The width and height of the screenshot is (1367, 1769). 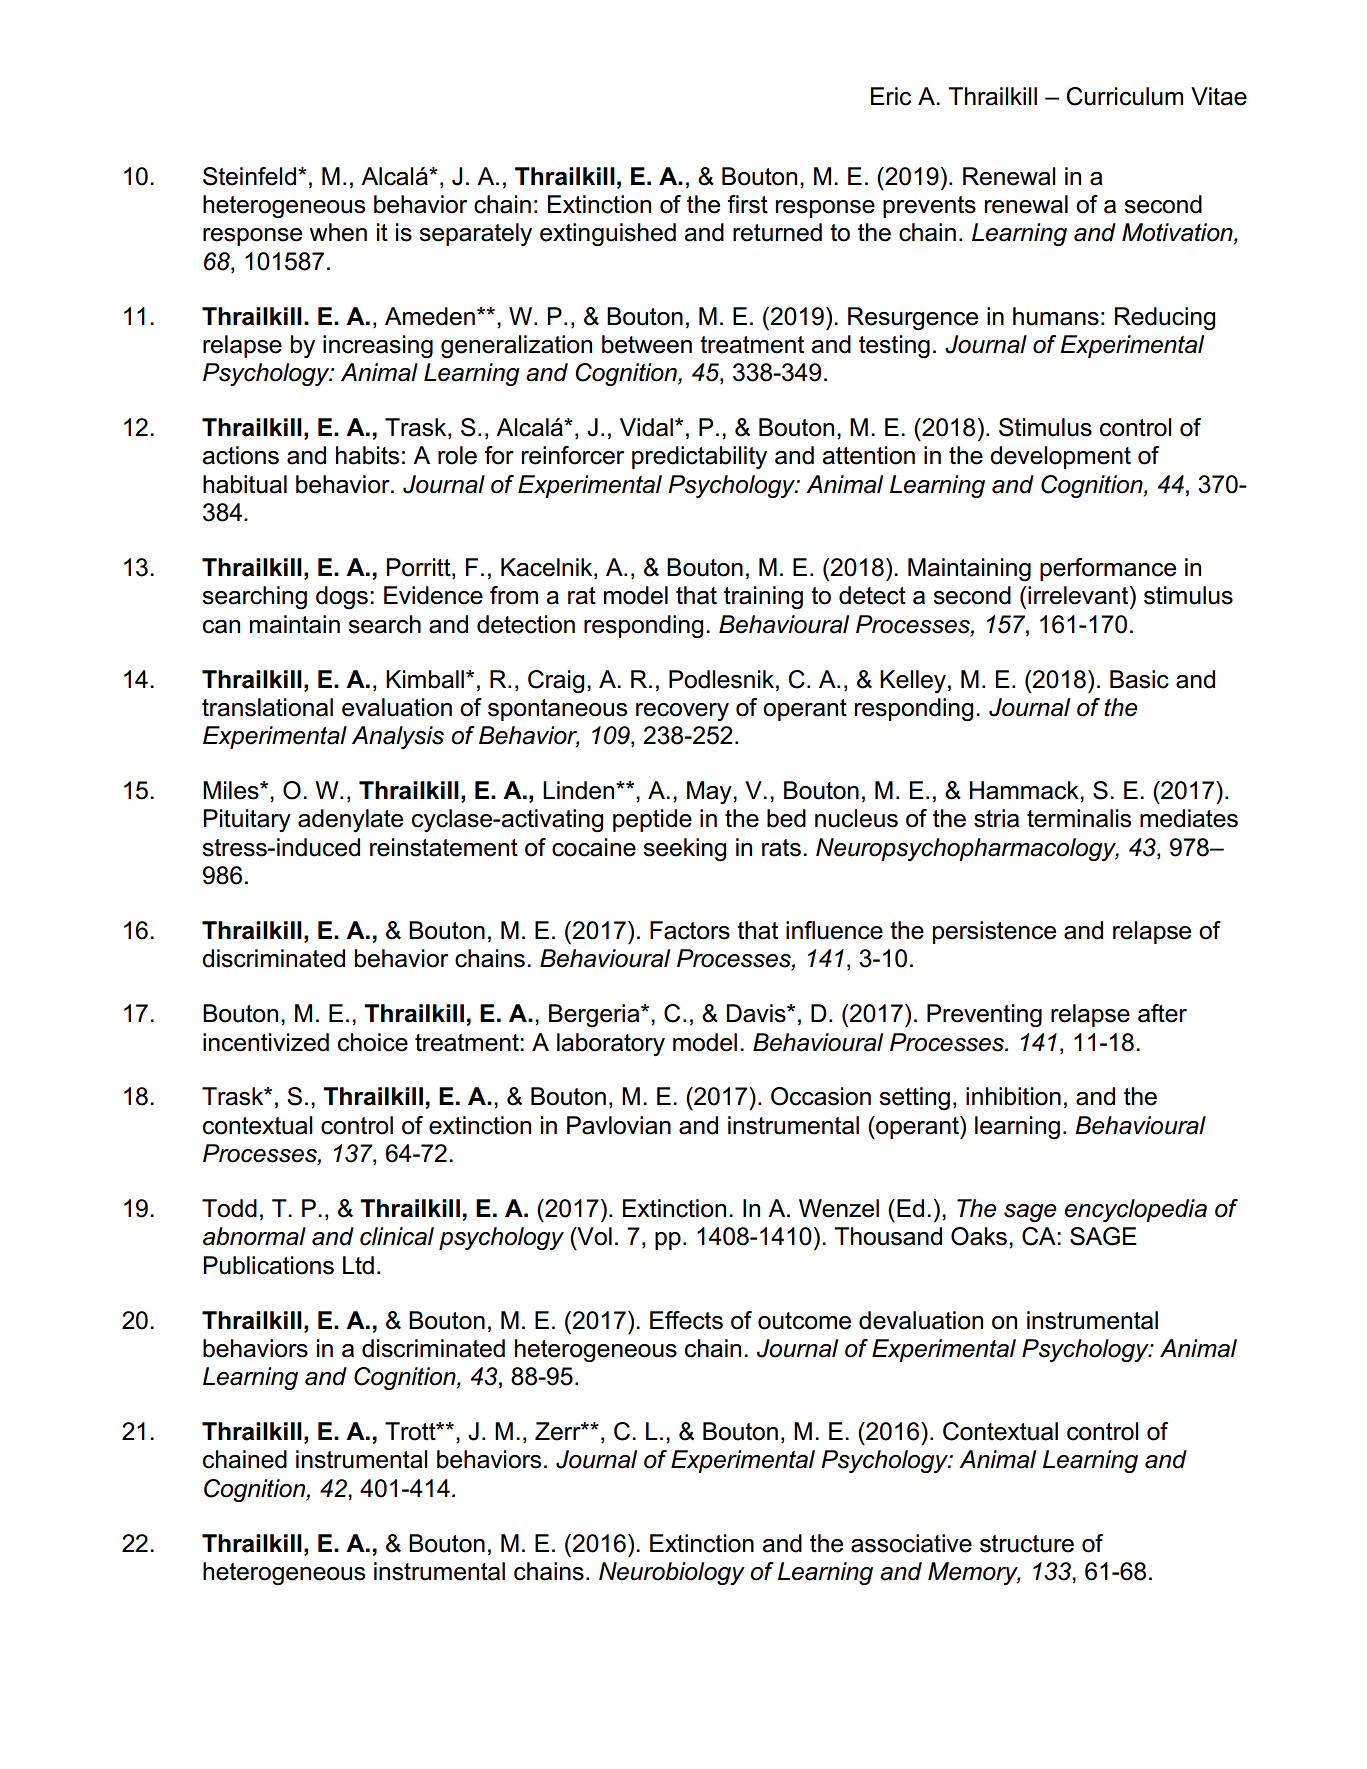 I want to click on associative, so click(x=911, y=1543).
